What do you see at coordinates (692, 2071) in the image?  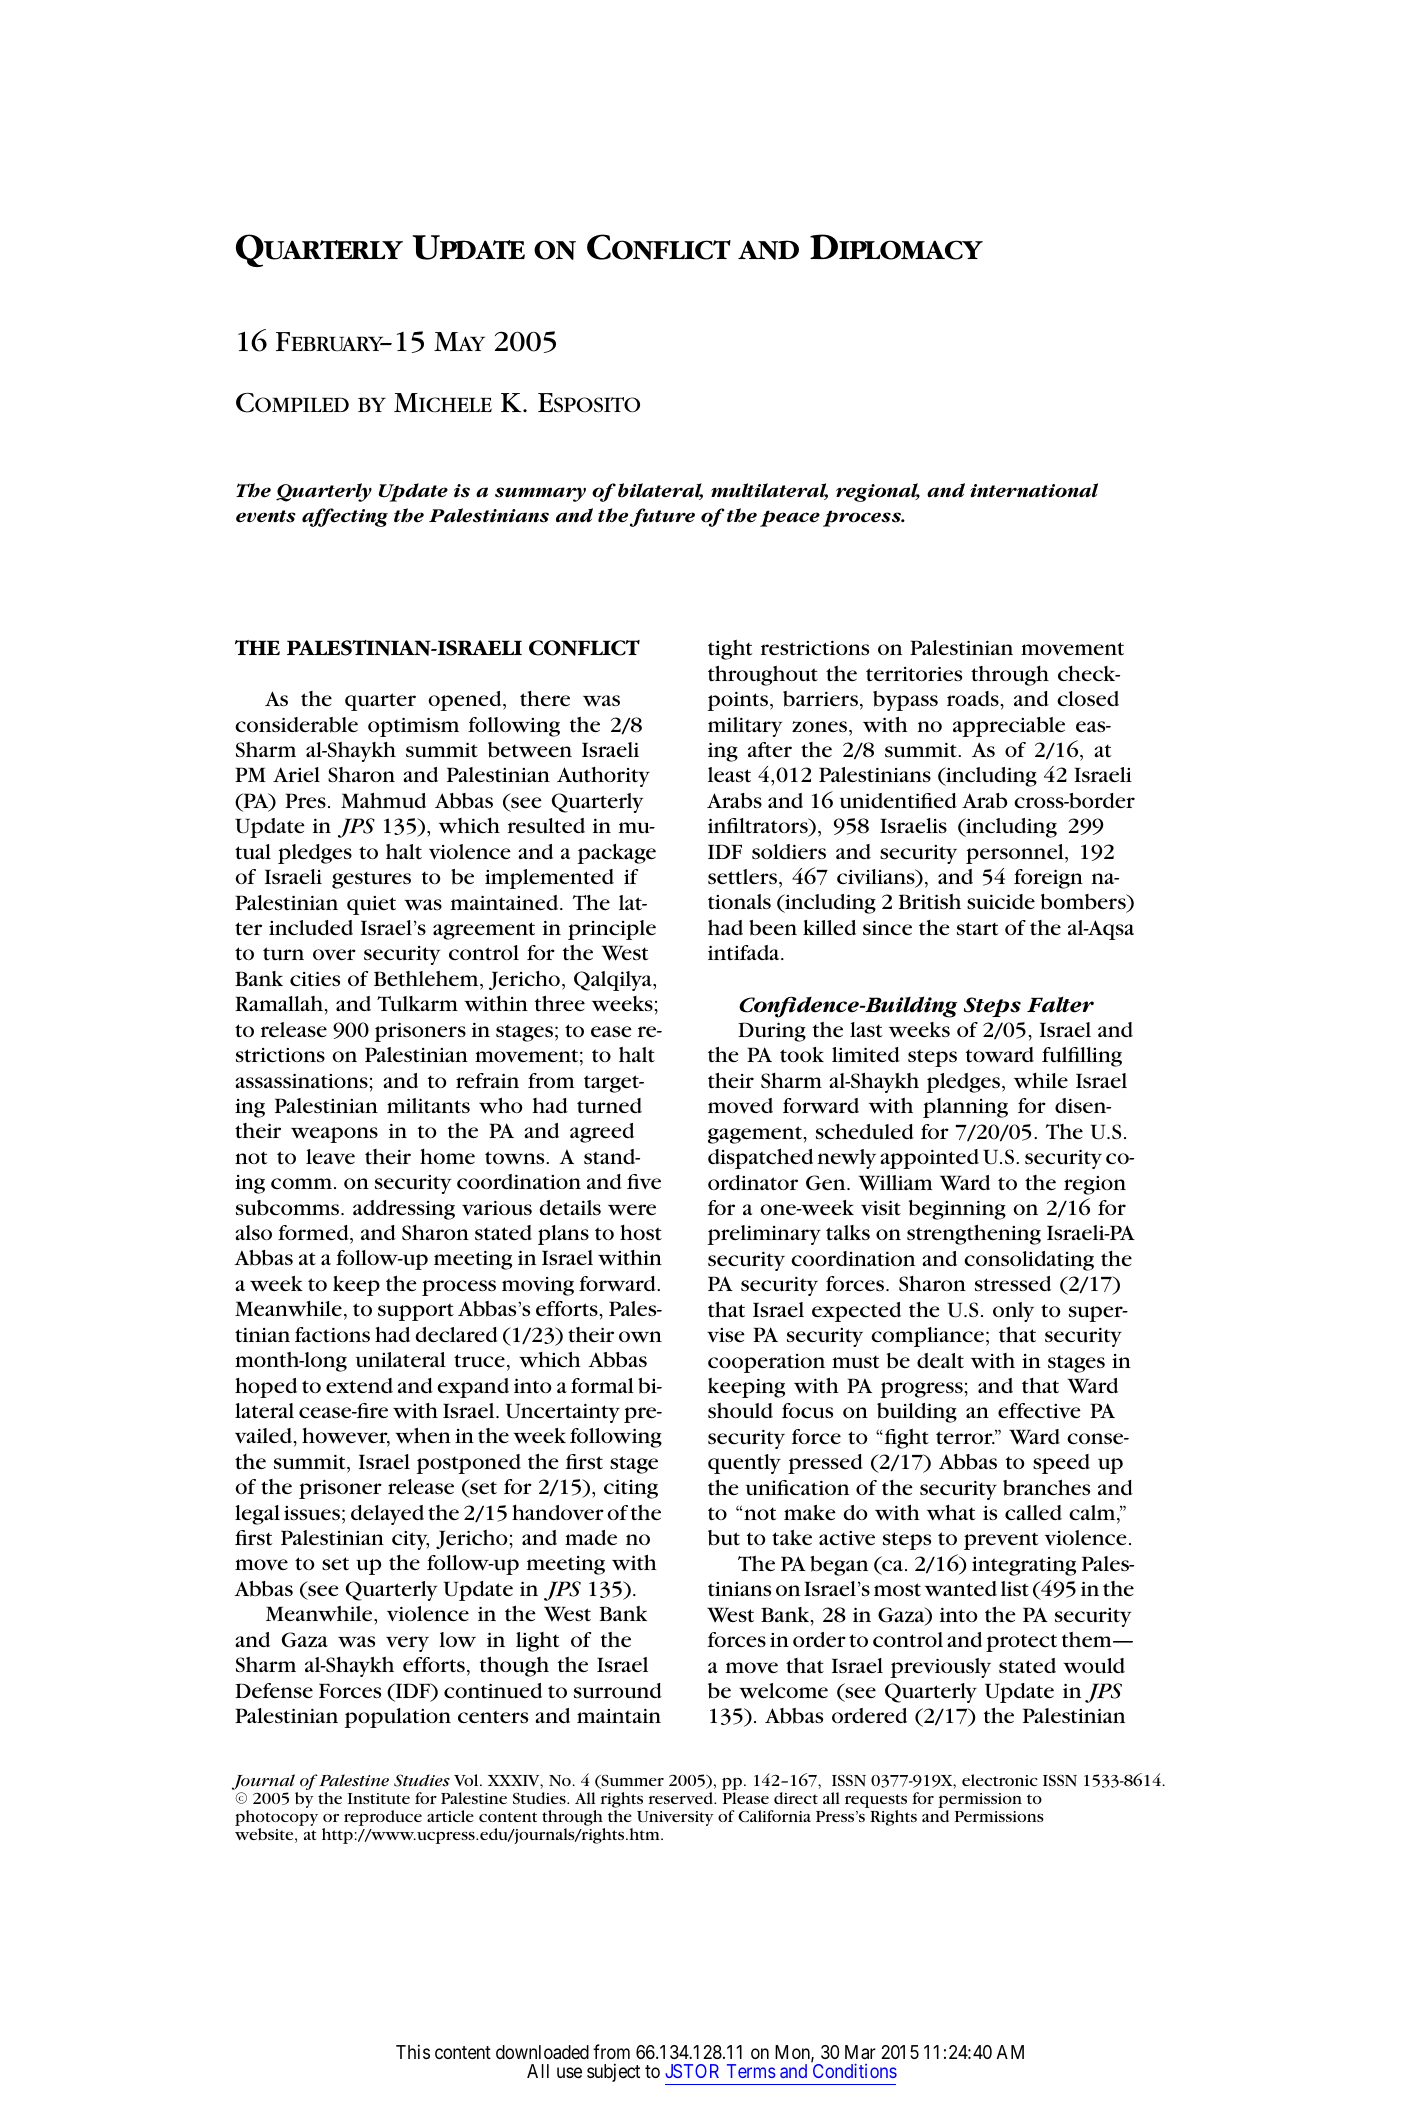 I see `JSTOR` at bounding box center [692, 2071].
